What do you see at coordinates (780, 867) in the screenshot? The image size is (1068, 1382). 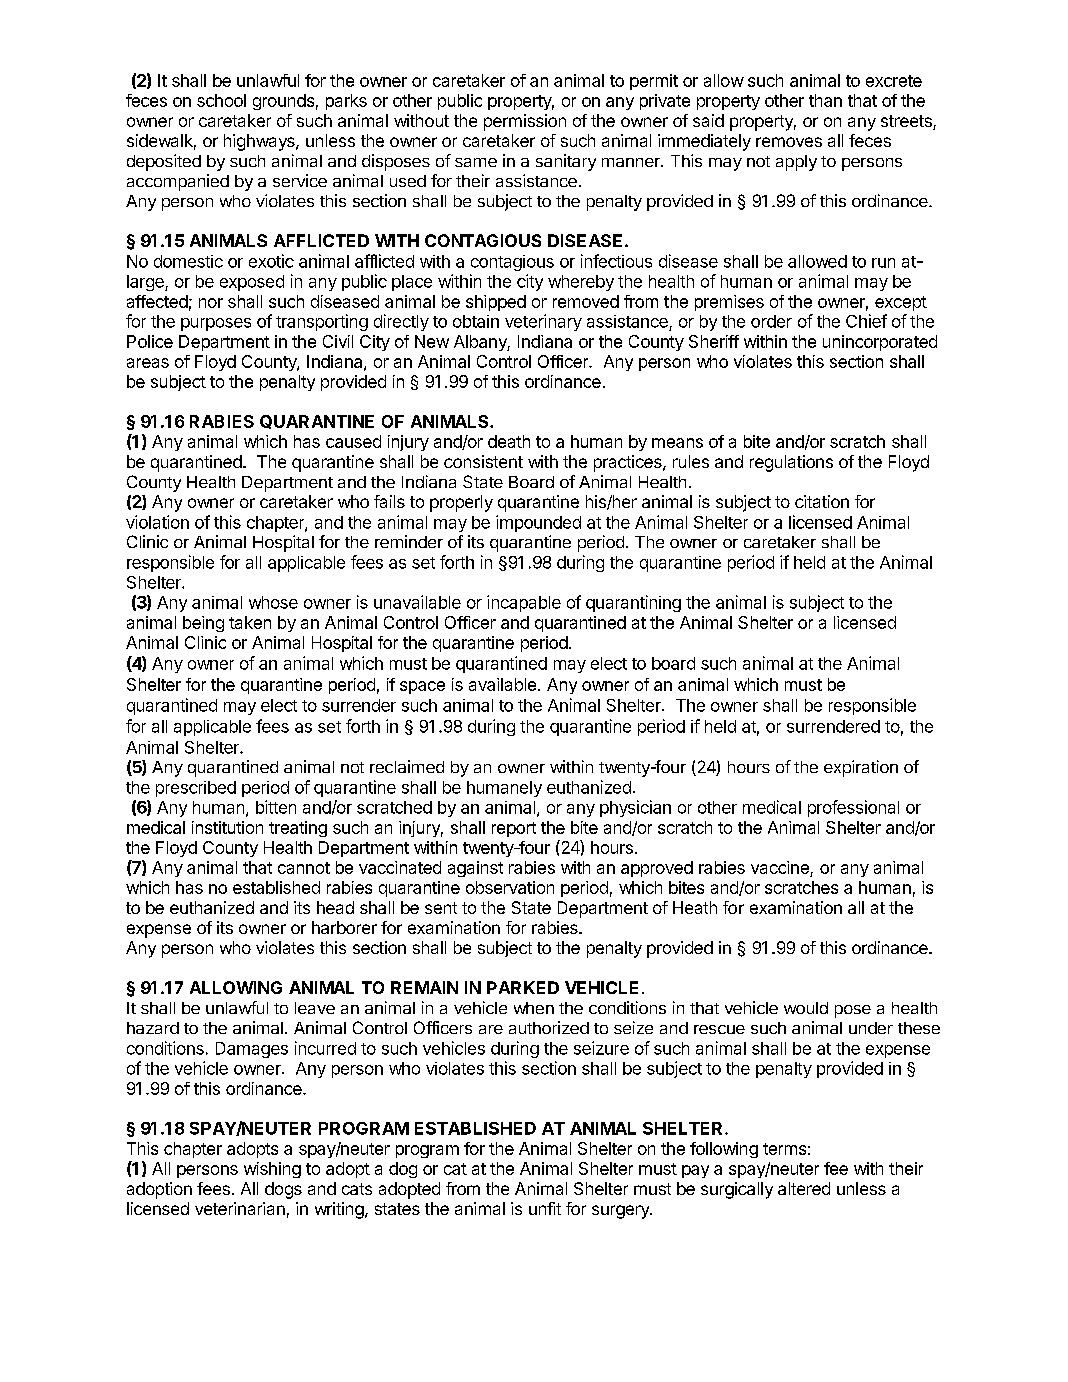 I see `vaccine` at bounding box center [780, 867].
